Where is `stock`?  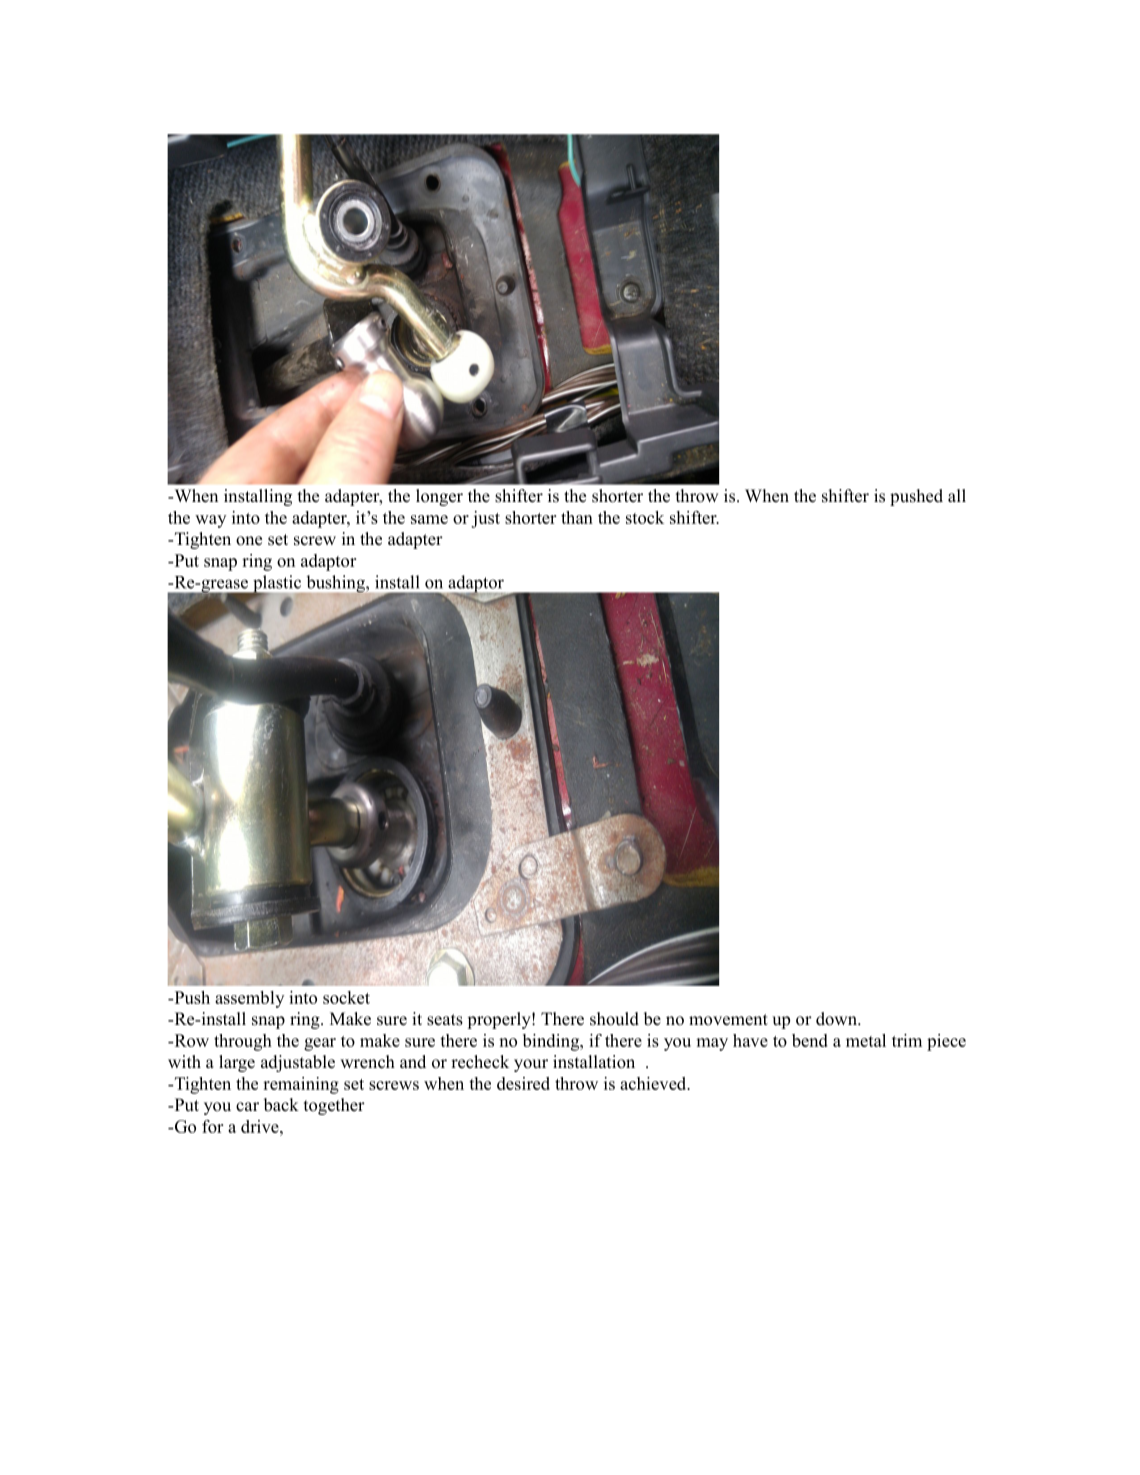 stock is located at coordinates (645, 517).
